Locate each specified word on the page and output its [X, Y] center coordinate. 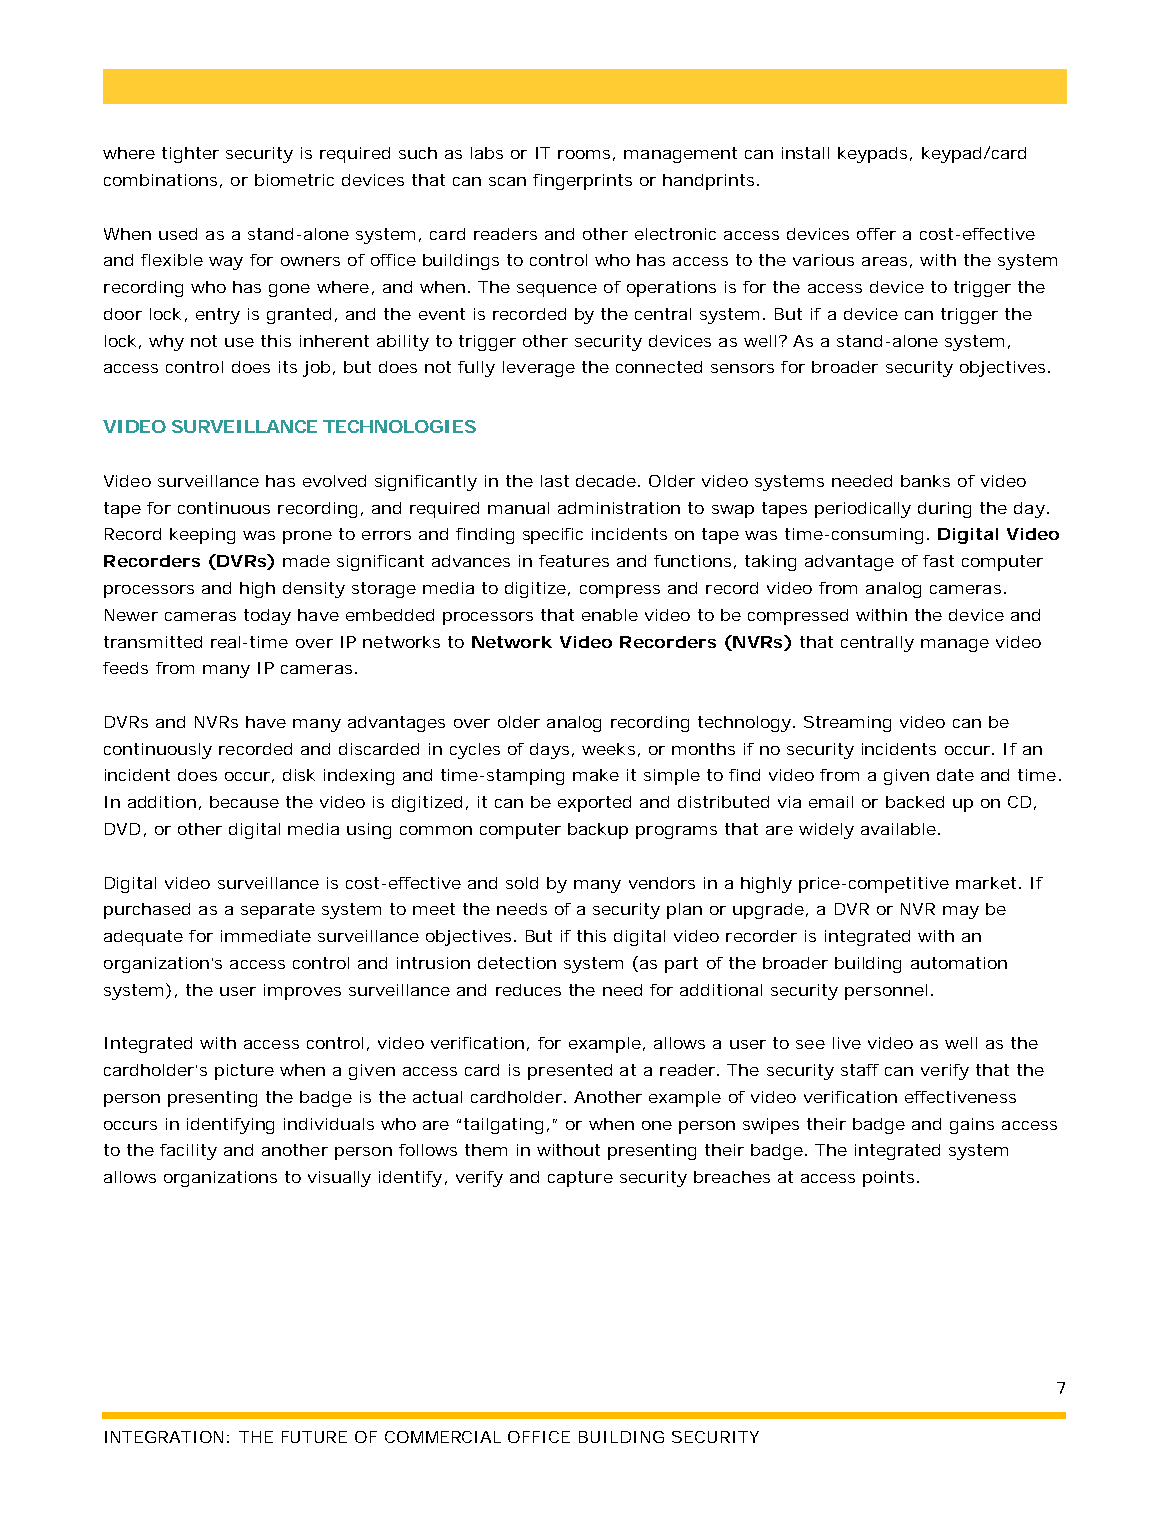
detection [517, 963]
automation [959, 963]
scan [507, 181]
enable [610, 615]
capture [580, 1179]
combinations [163, 181]
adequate [143, 938]
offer [876, 234]
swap [733, 511]
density [314, 590]
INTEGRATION [167, 1437]
